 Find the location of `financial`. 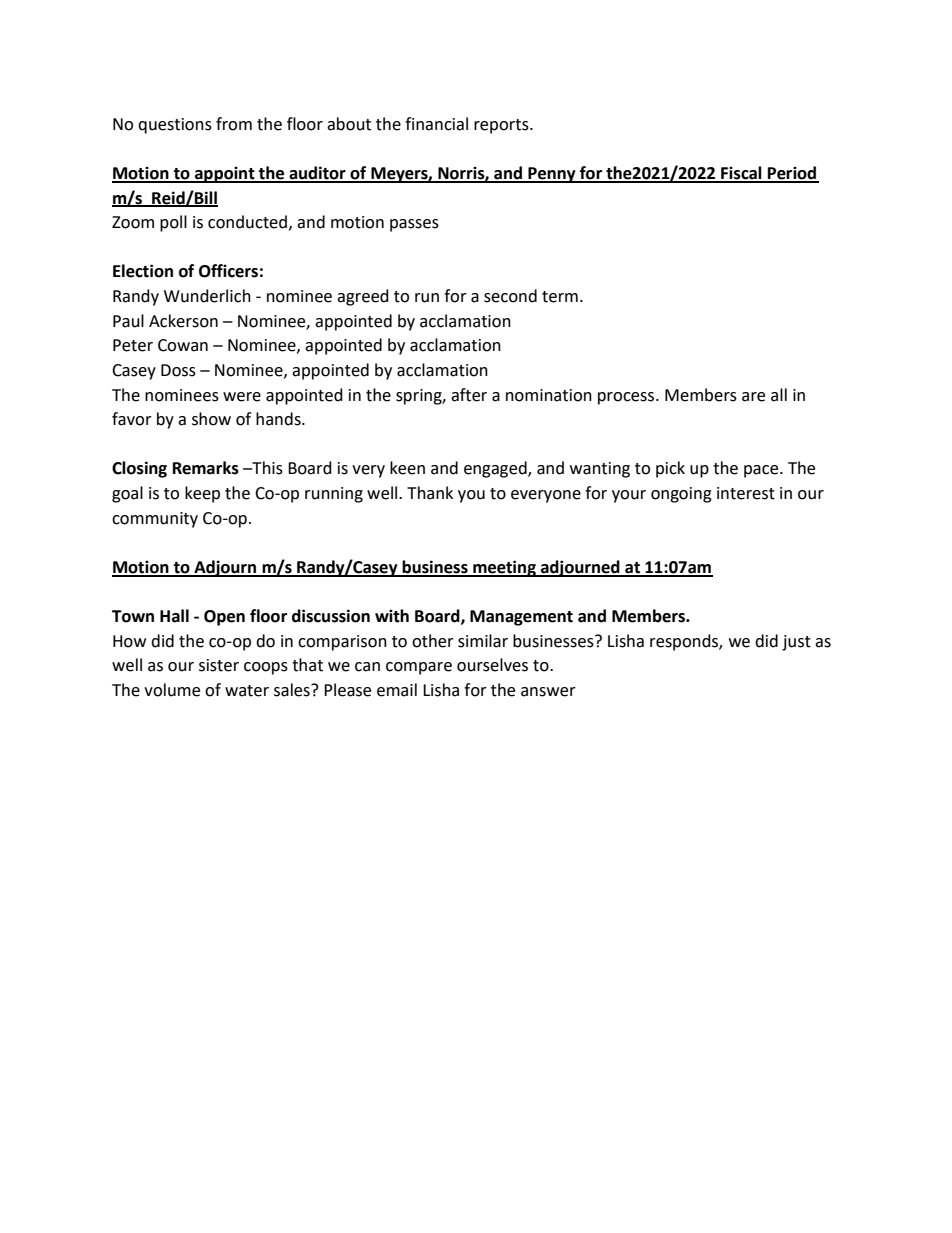

financial is located at coordinates (436, 124).
